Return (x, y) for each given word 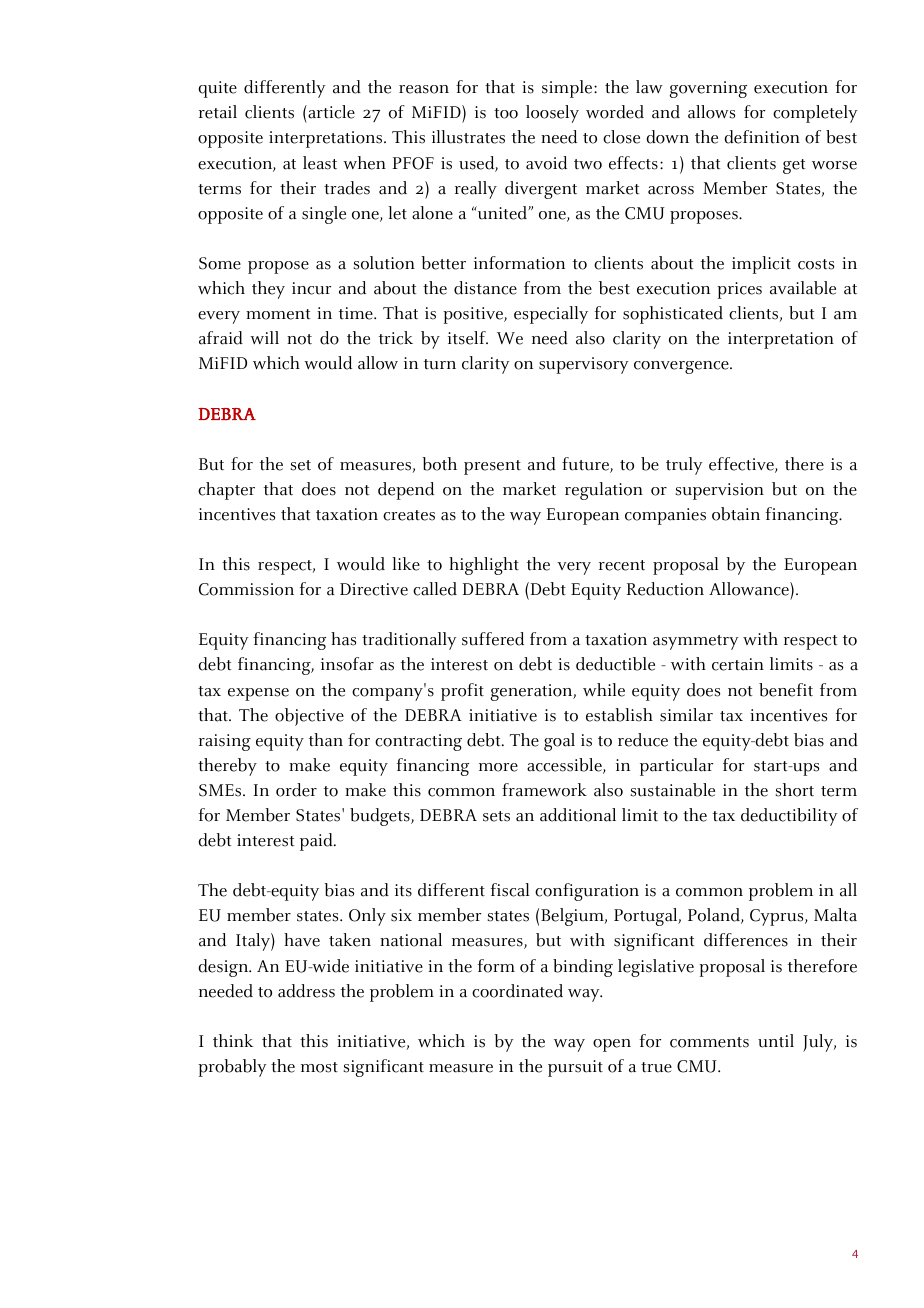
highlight (484, 566)
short (795, 790)
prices (739, 290)
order (296, 790)
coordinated (517, 991)
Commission (246, 589)
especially (551, 315)
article (330, 112)
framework (544, 790)
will (264, 337)
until (776, 1041)
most (319, 1067)
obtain (736, 514)
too (506, 113)
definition (762, 137)
